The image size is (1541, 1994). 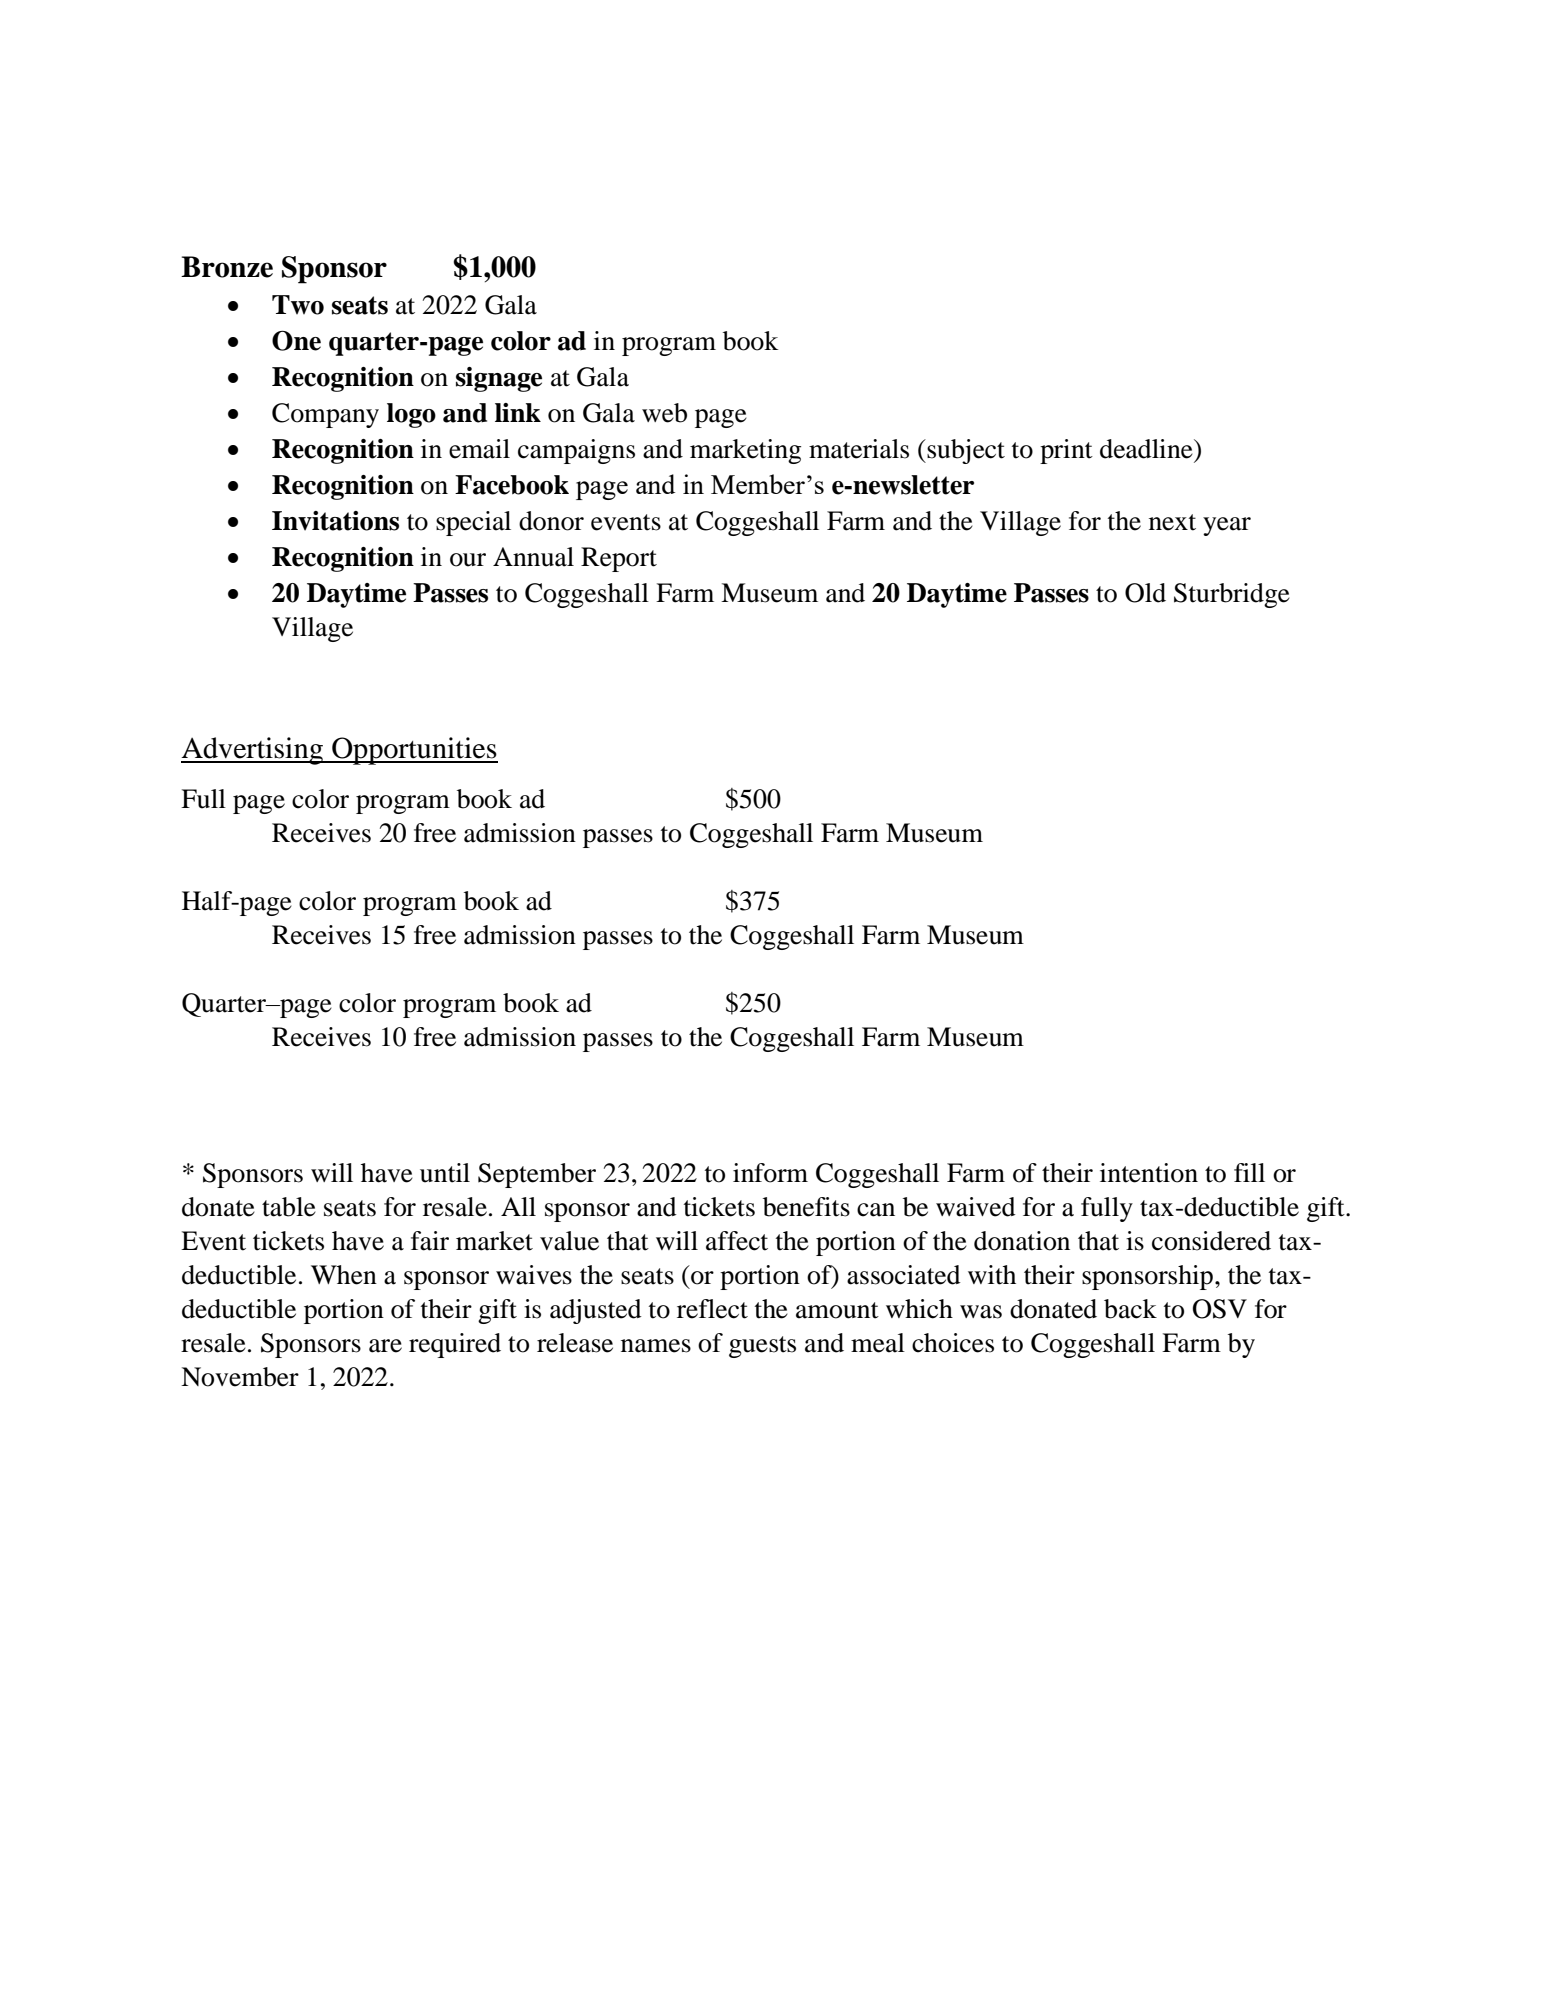 What do you see at coordinates (298, 305) in the page?
I see `Two` at bounding box center [298, 305].
